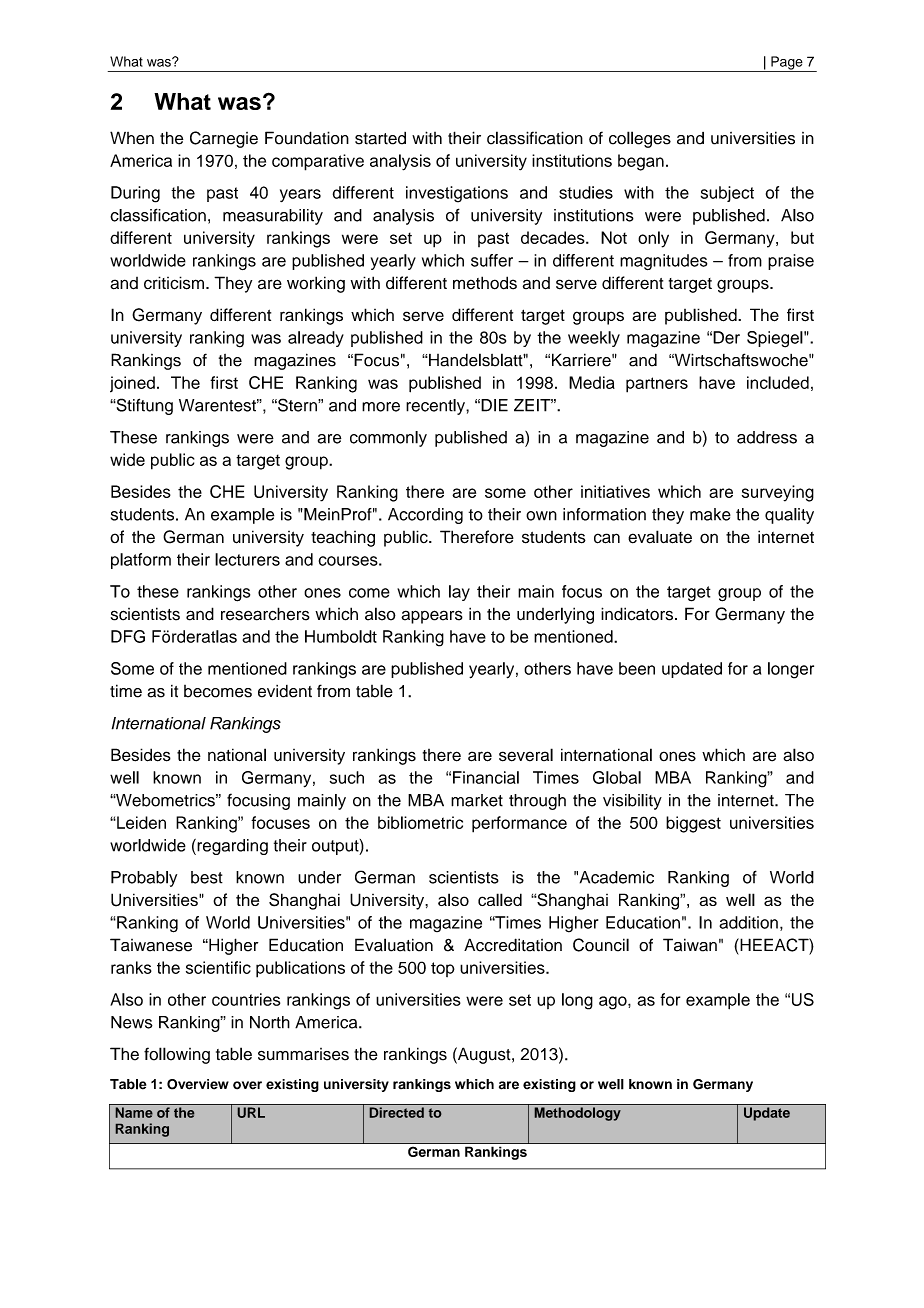  I want to click on lay, so click(459, 593).
